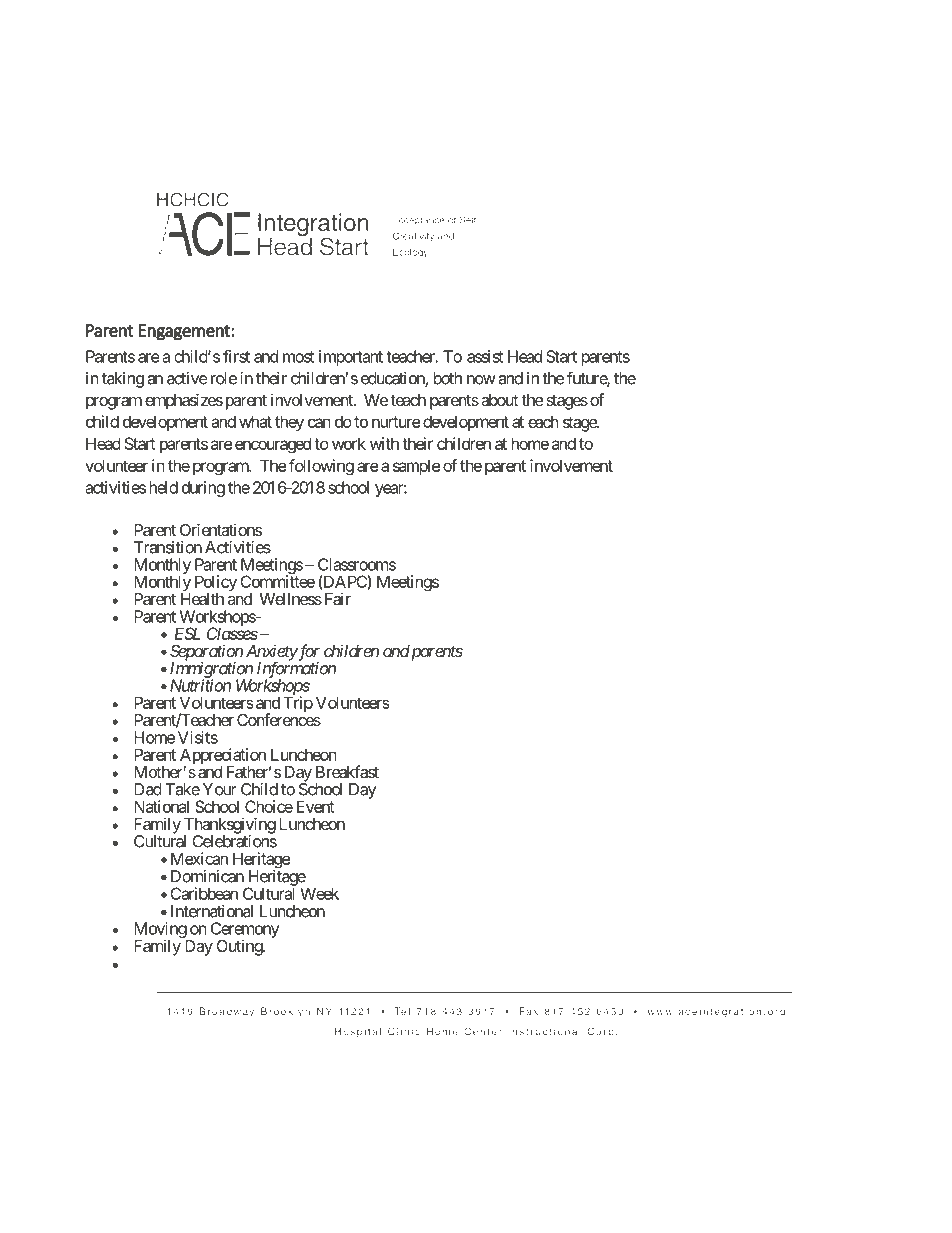 This page has width=952, height=1233. I want to click on ESL, so click(188, 633).
